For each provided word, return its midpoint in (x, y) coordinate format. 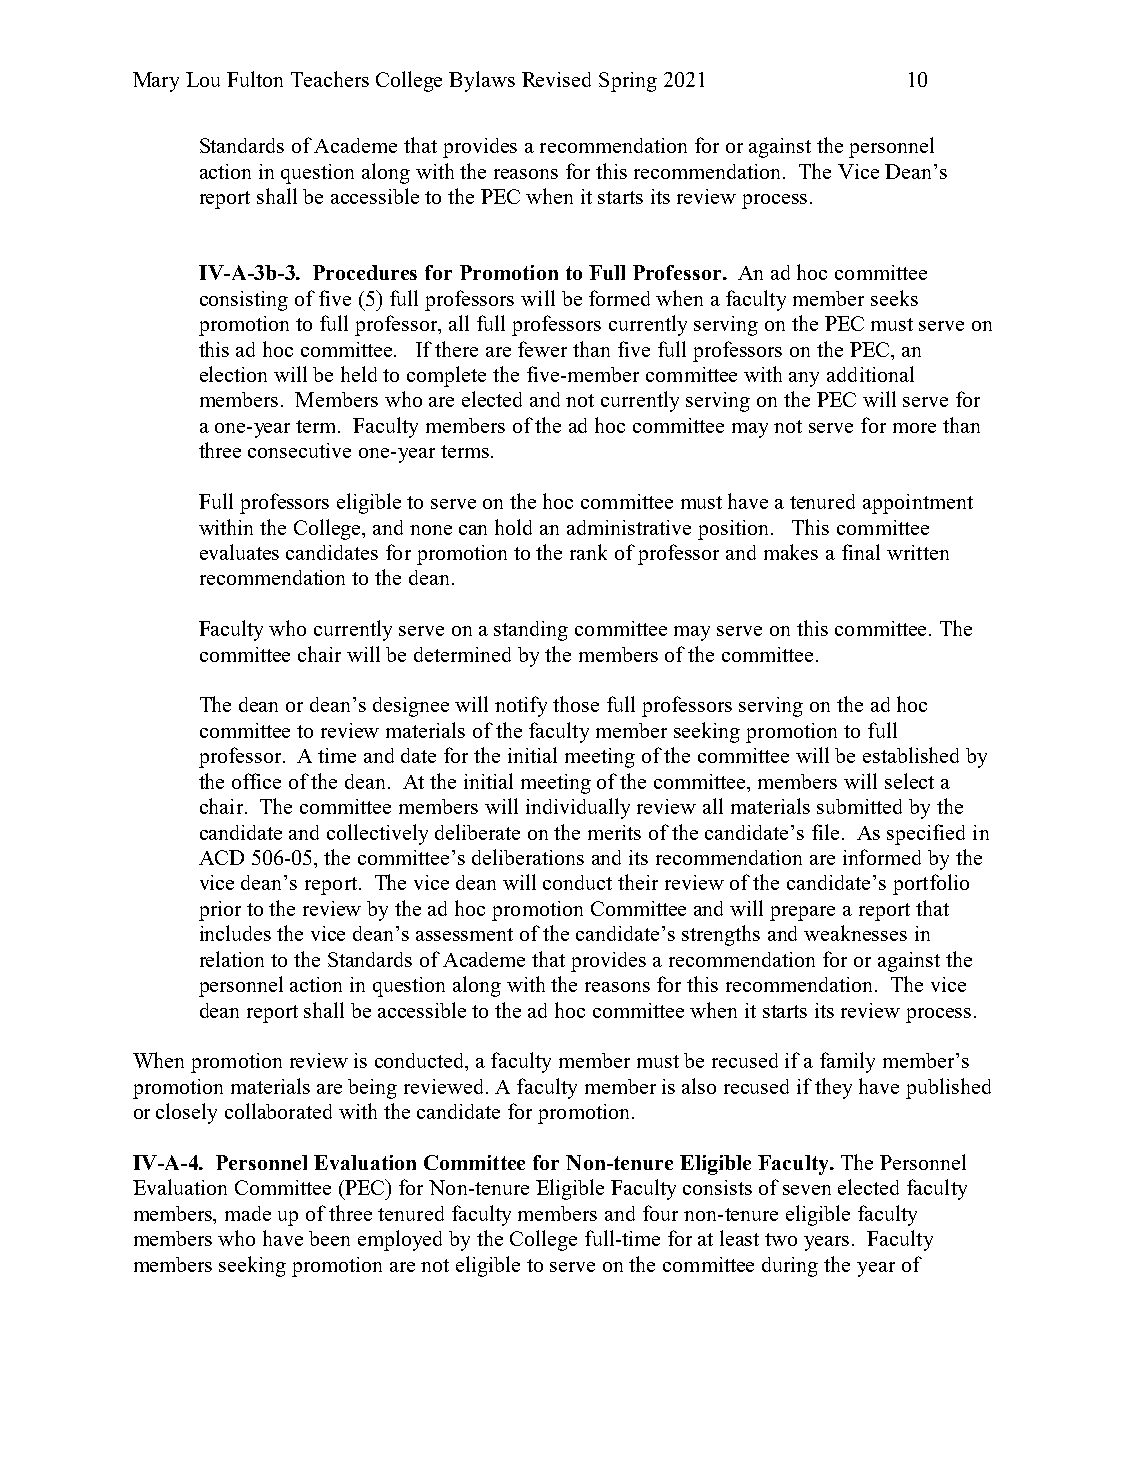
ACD (221, 857)
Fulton (255, 79)
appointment (918, 504)
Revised (556, 79)
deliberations (528, 857)
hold (513, 527)
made (248, 1213)
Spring (628, 82)
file (825, 832)
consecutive (299, 450)
